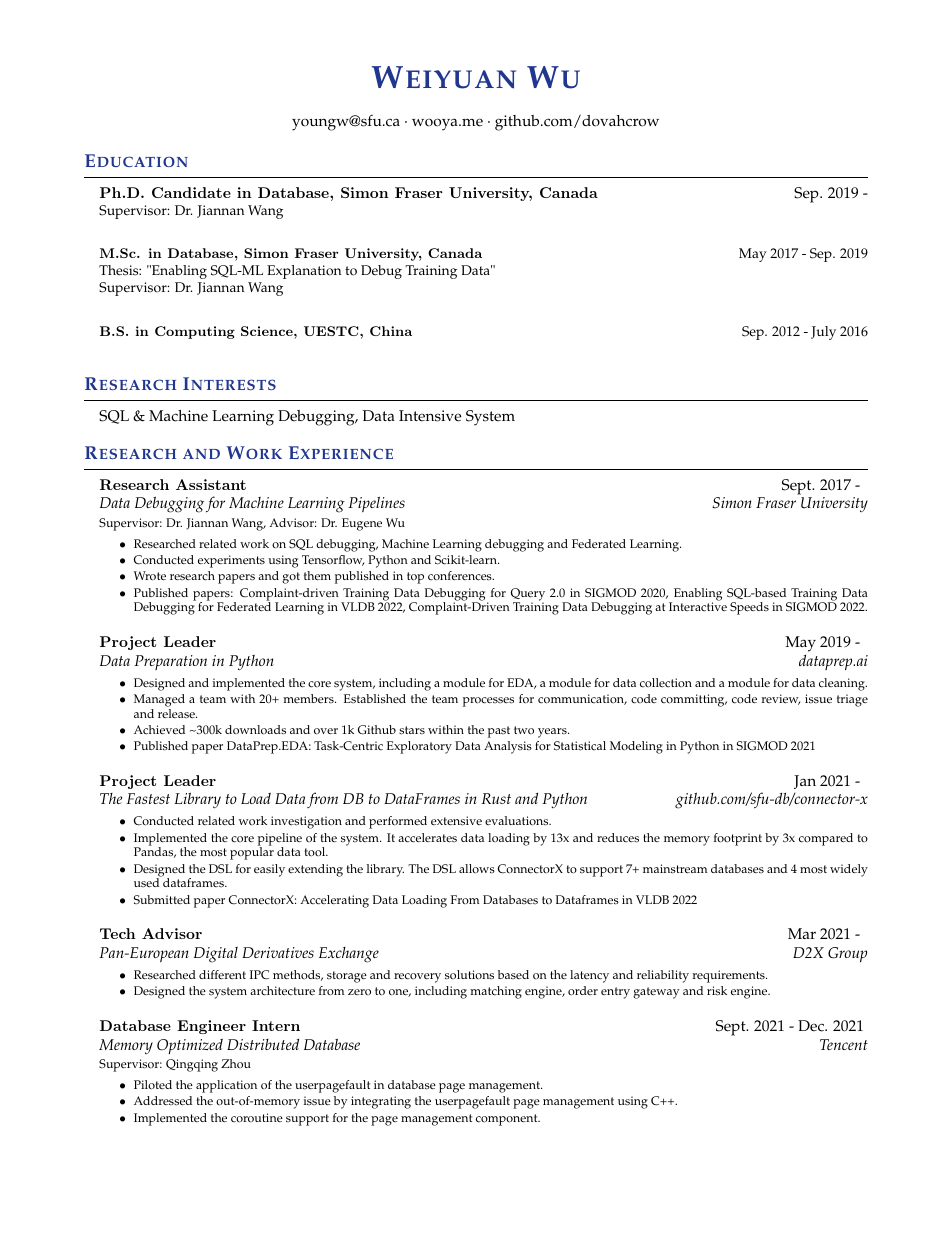  I want to click on Jan, so click(805, 782).
